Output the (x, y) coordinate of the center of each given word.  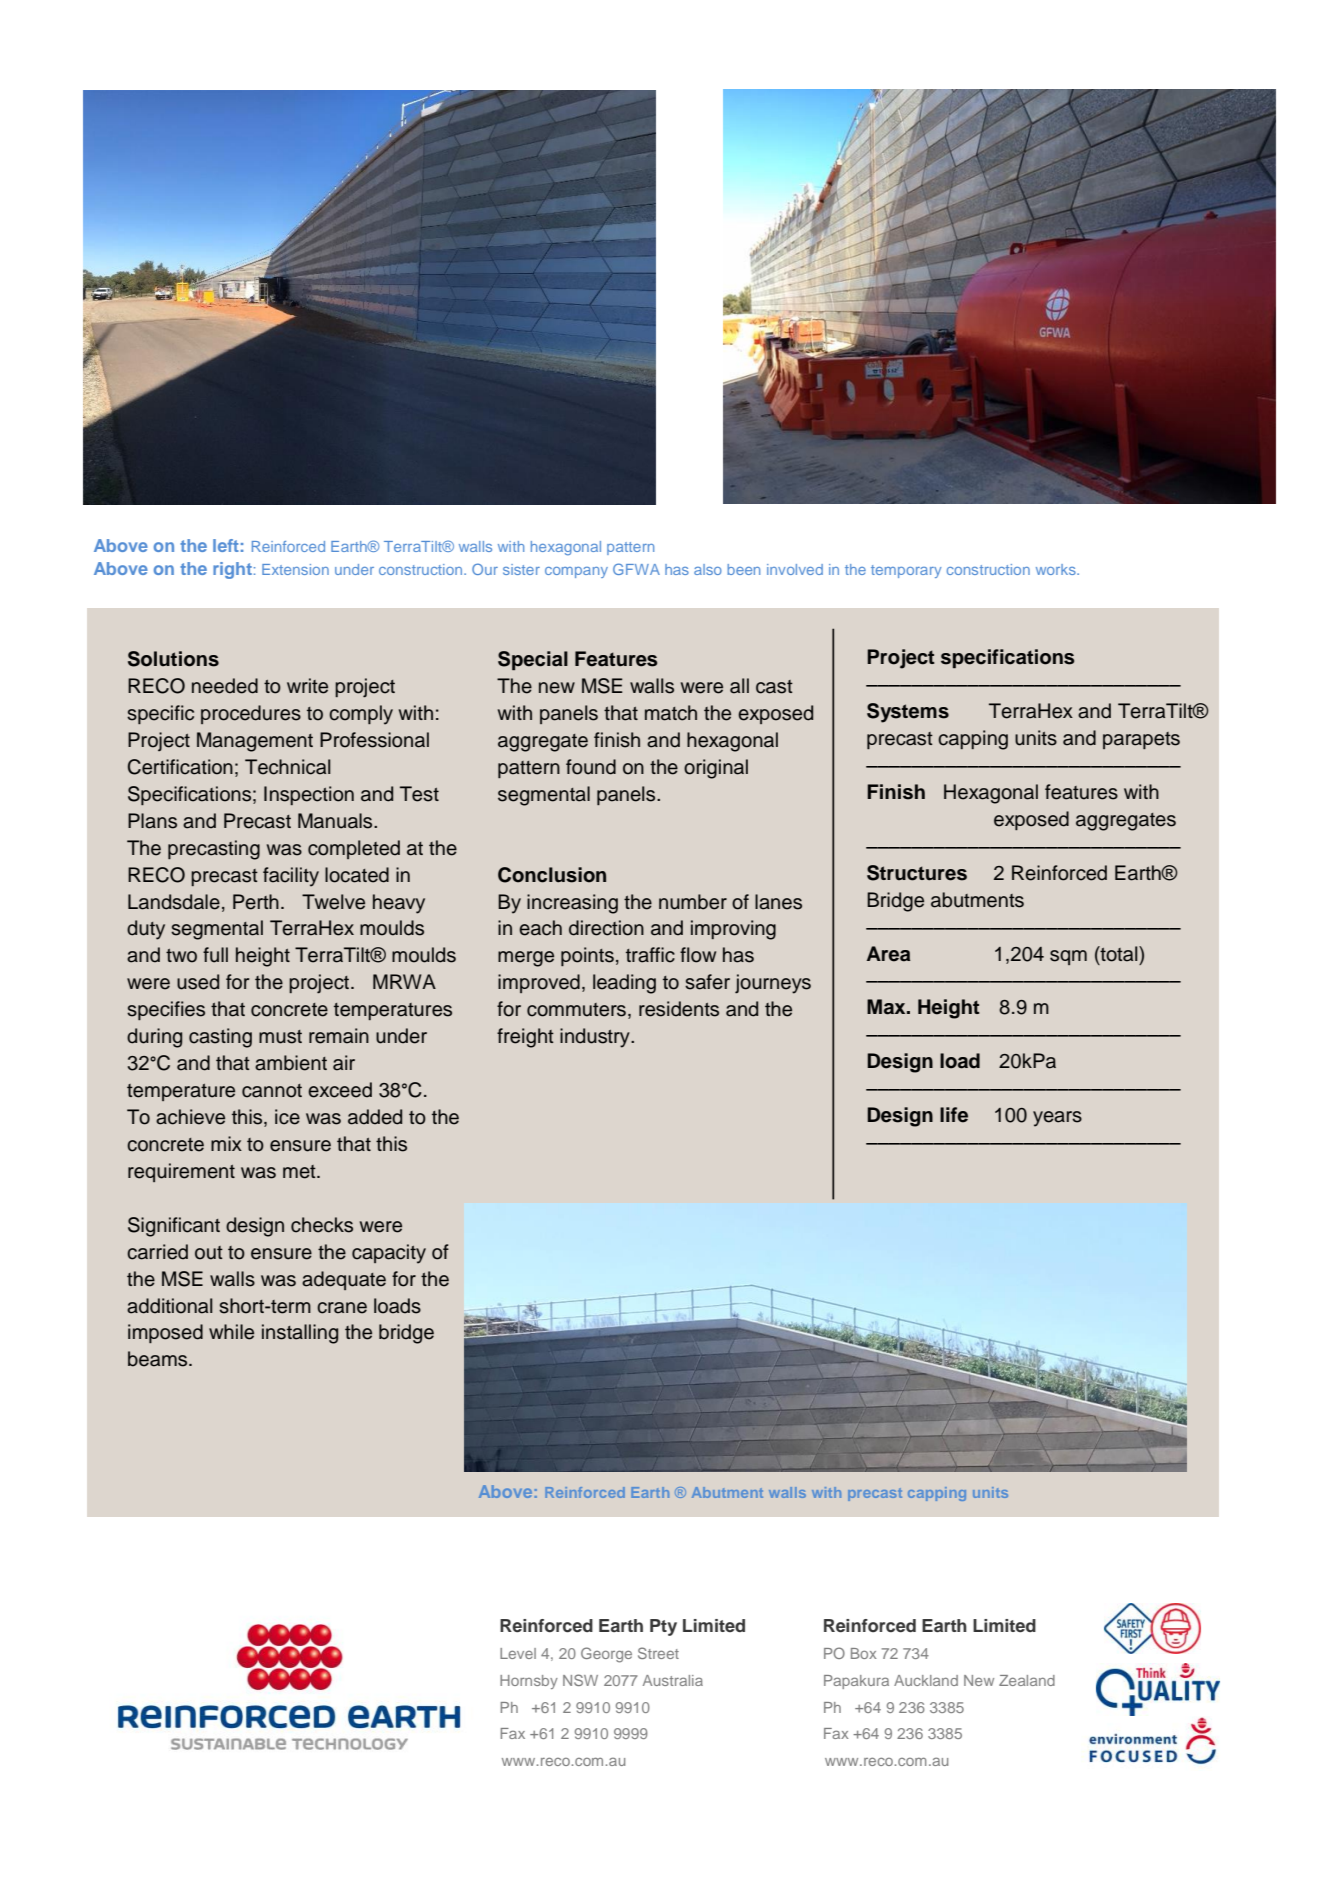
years (1057, 1119)
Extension (295, 569)
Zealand (1027, 1680)
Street (658, 1653)
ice (287, 1117)
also (708, 569)
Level (518, 1653)
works (1057, 569)
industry (596, 1038)
